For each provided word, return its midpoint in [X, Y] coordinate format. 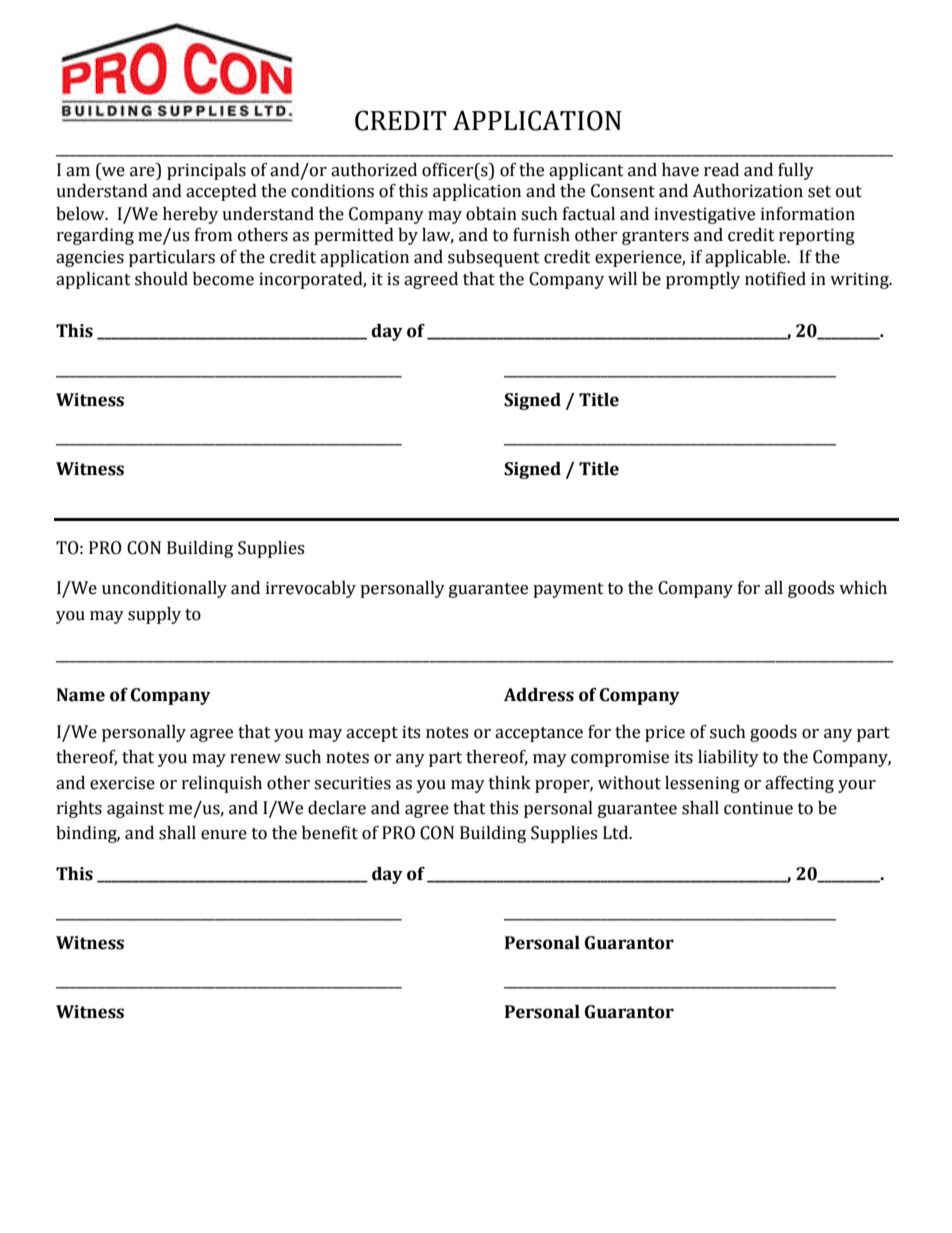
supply [154, 615]
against [135, 809]
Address [539, 695]
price [665, 733]
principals [206, 171]
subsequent [494, 258]
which [863, 588]
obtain [491, 214]
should [161, 279]
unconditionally [164, 589]
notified [775, 279]
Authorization [747, 191]
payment [568, 590]
